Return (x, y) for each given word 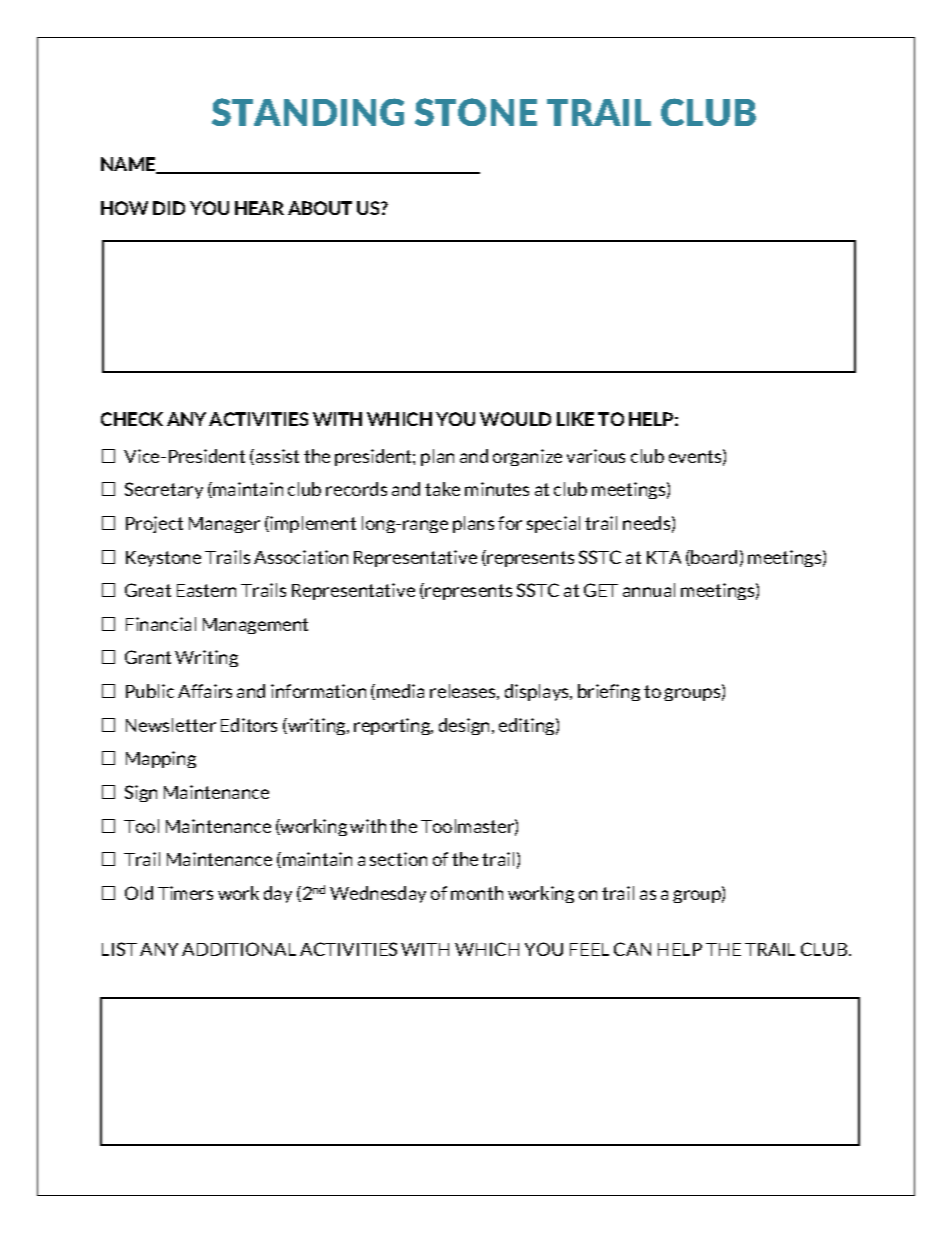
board (714, 557)
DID (169, 208)
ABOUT (320, 208)
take (442, 489)
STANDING (308, 112)
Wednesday (378, 894)
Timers (185, 893)
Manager (224, 525)
